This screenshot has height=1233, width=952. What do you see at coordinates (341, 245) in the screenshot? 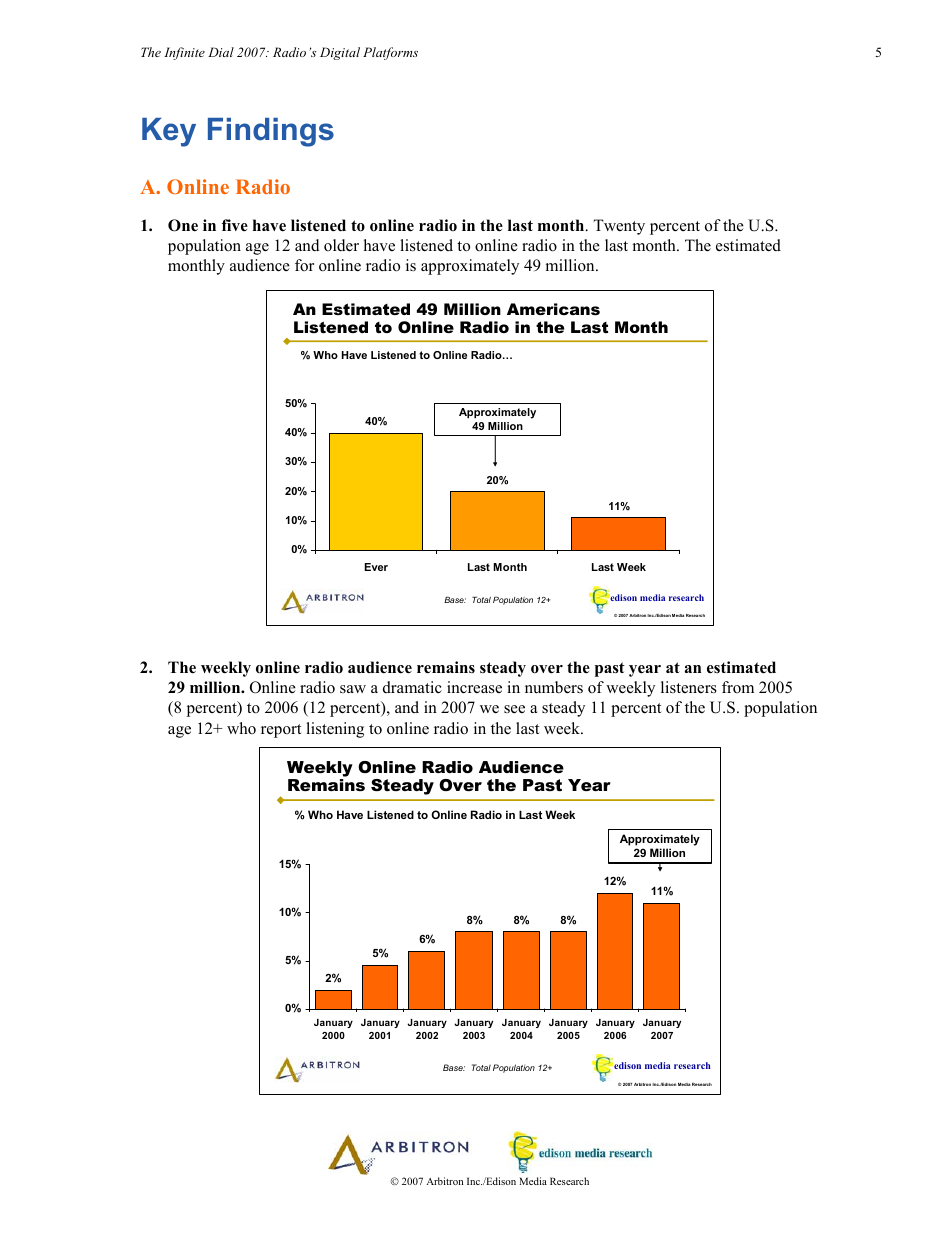
I see `older` at bounding box center [341, 245].
